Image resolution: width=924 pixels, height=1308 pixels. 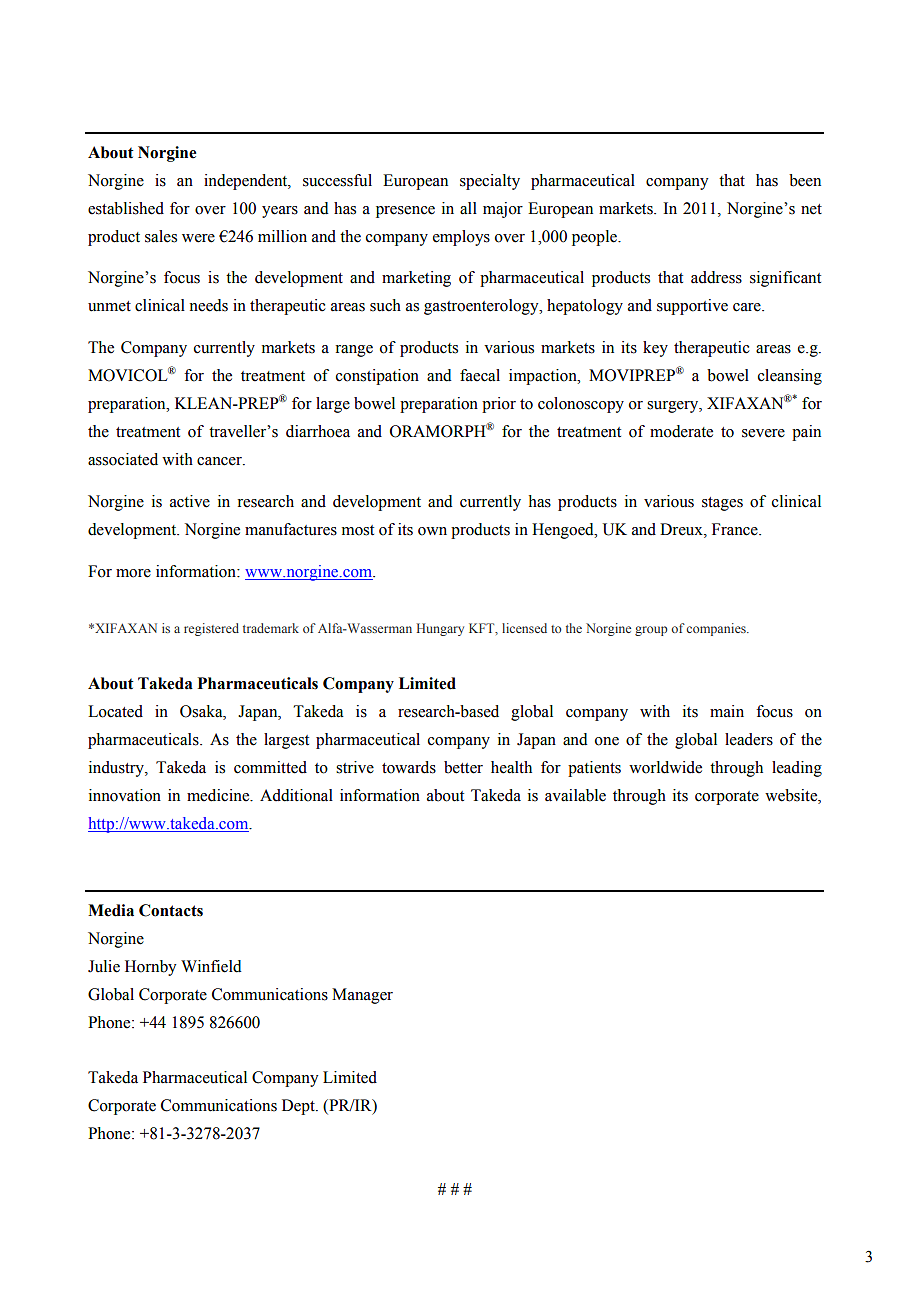 What do you see at coordinates (299, 1107) in the screenshot?
I see `Dept` at bounding box center [299, 1107].
